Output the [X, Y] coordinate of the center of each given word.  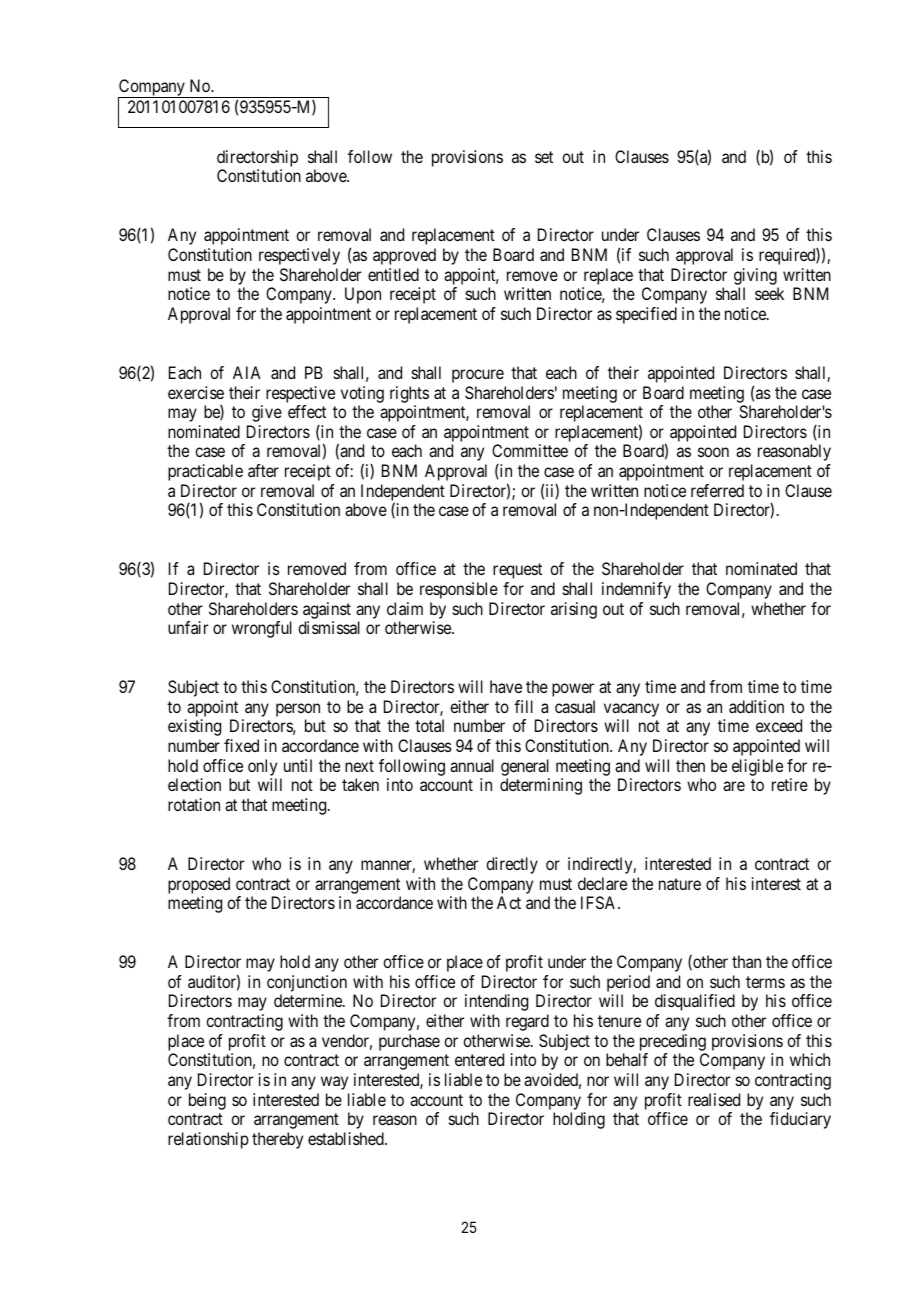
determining [541, 786]
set [544, 157]
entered [479, 1059]
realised [714, 1099]
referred [717, 490]
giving [755, 276]
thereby [277, 1140]
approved [404, 256]
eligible [757, 767]
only [262, 767]
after [263, 470]
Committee [530, 450]
